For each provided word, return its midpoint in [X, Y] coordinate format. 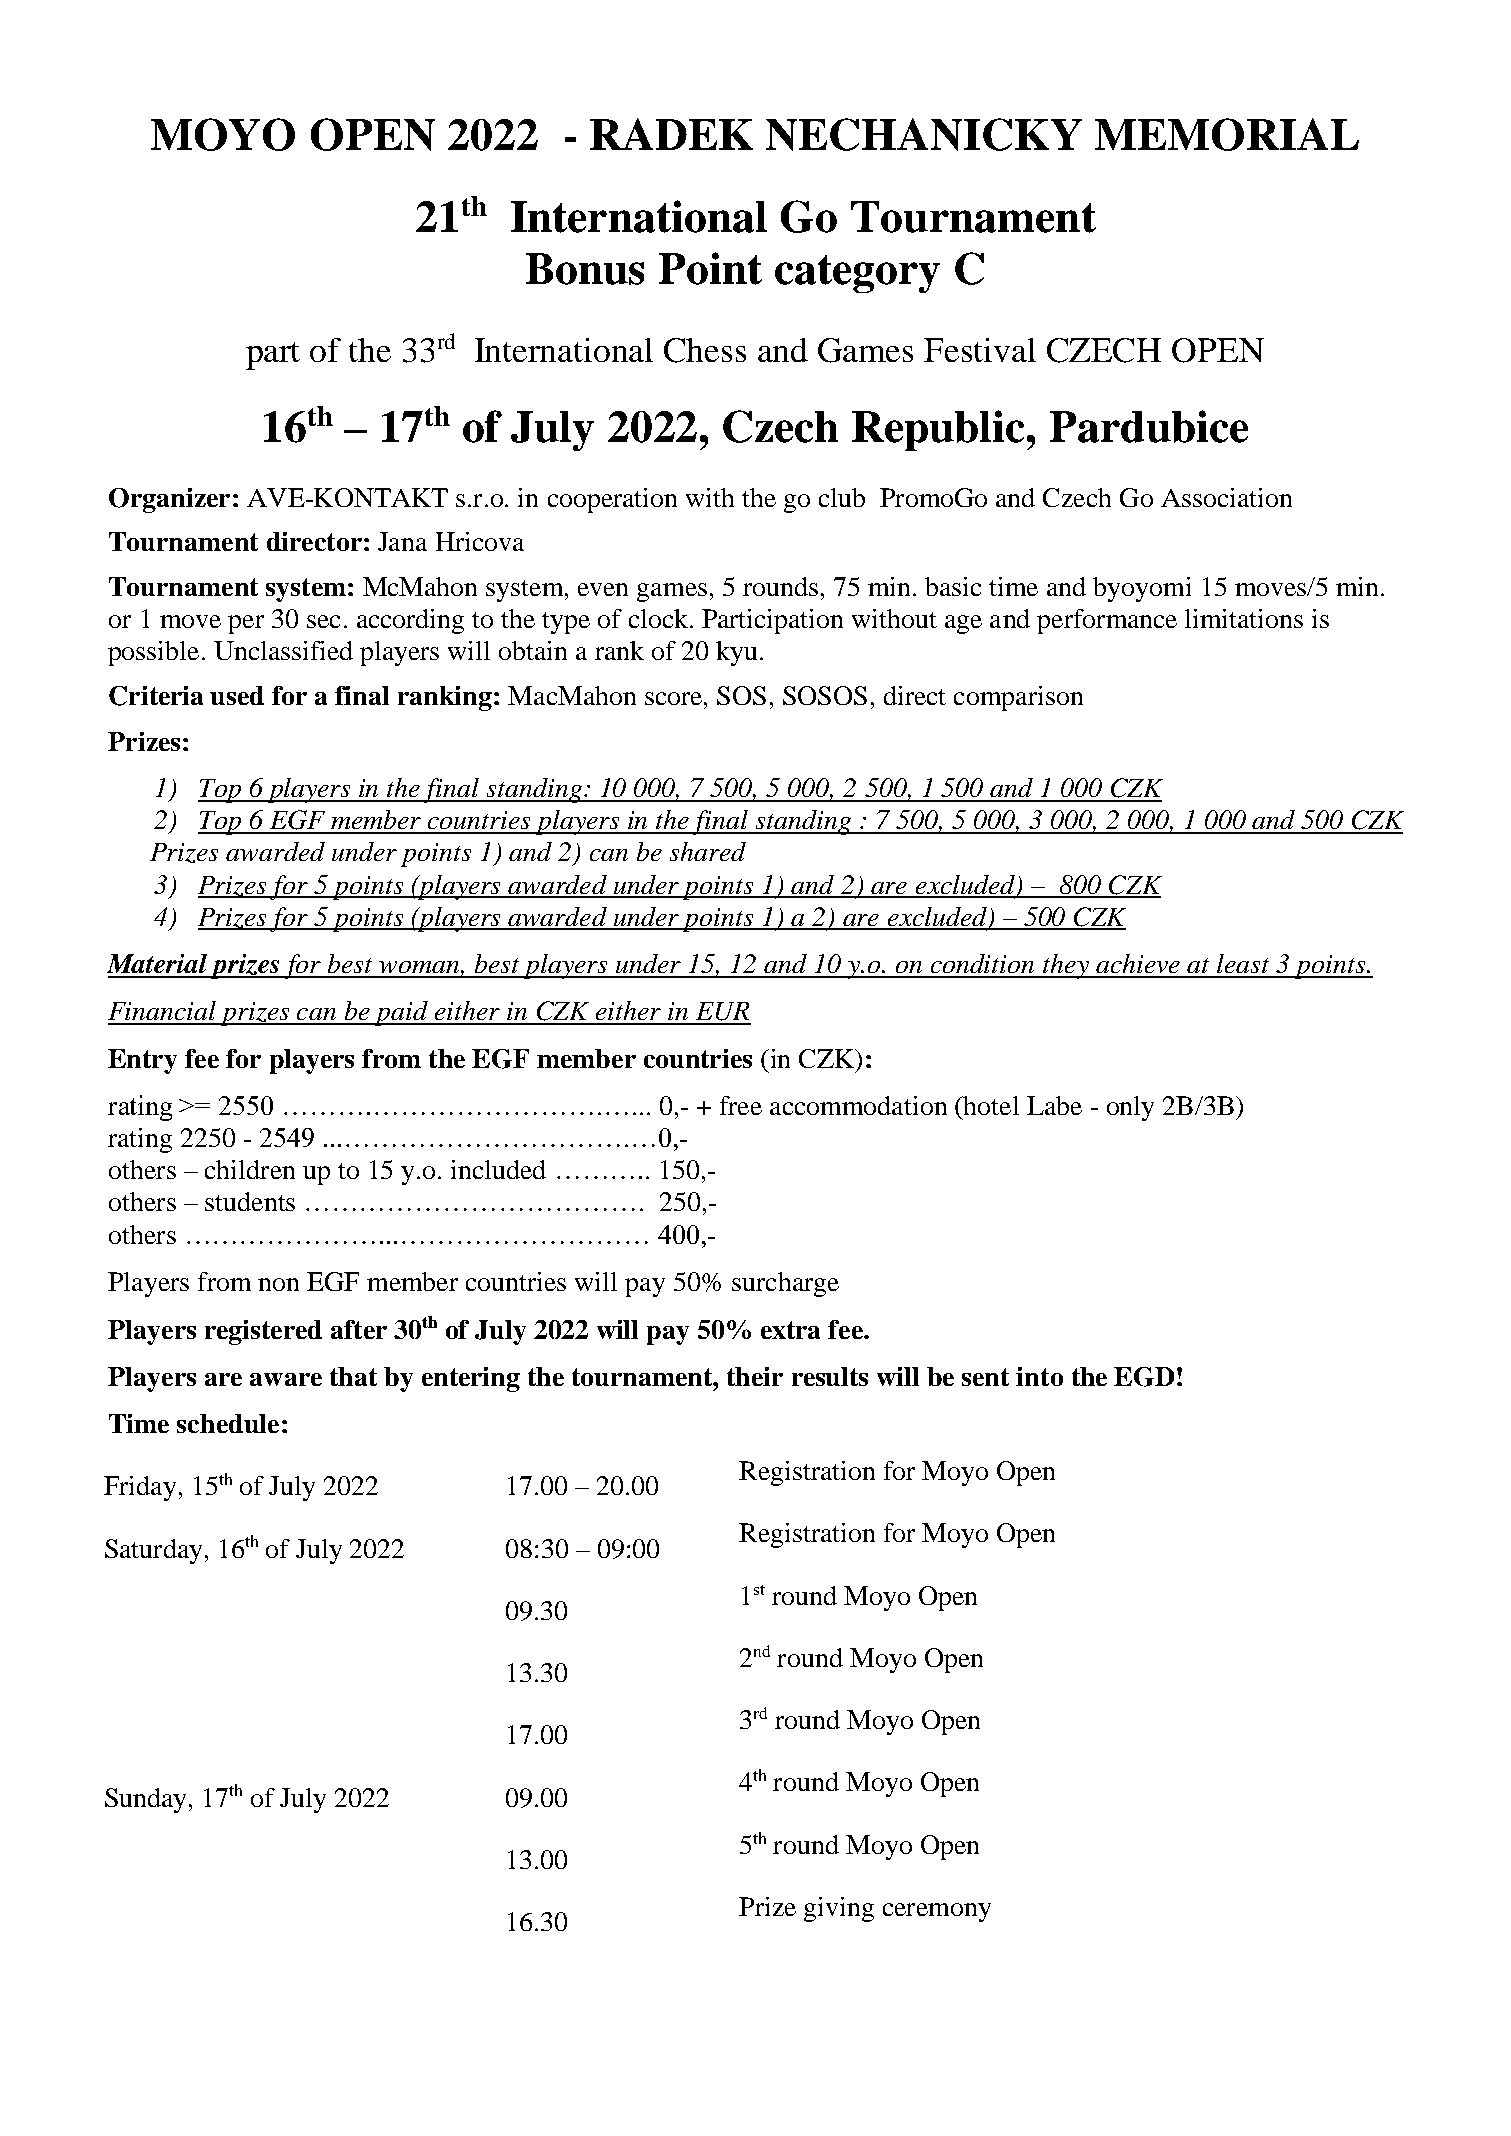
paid [402, 1013]
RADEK [671, 134]
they [1066, 966]
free [741, 1105]
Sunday [145, 1800]
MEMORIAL [1227, 134]
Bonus [585, 269]
